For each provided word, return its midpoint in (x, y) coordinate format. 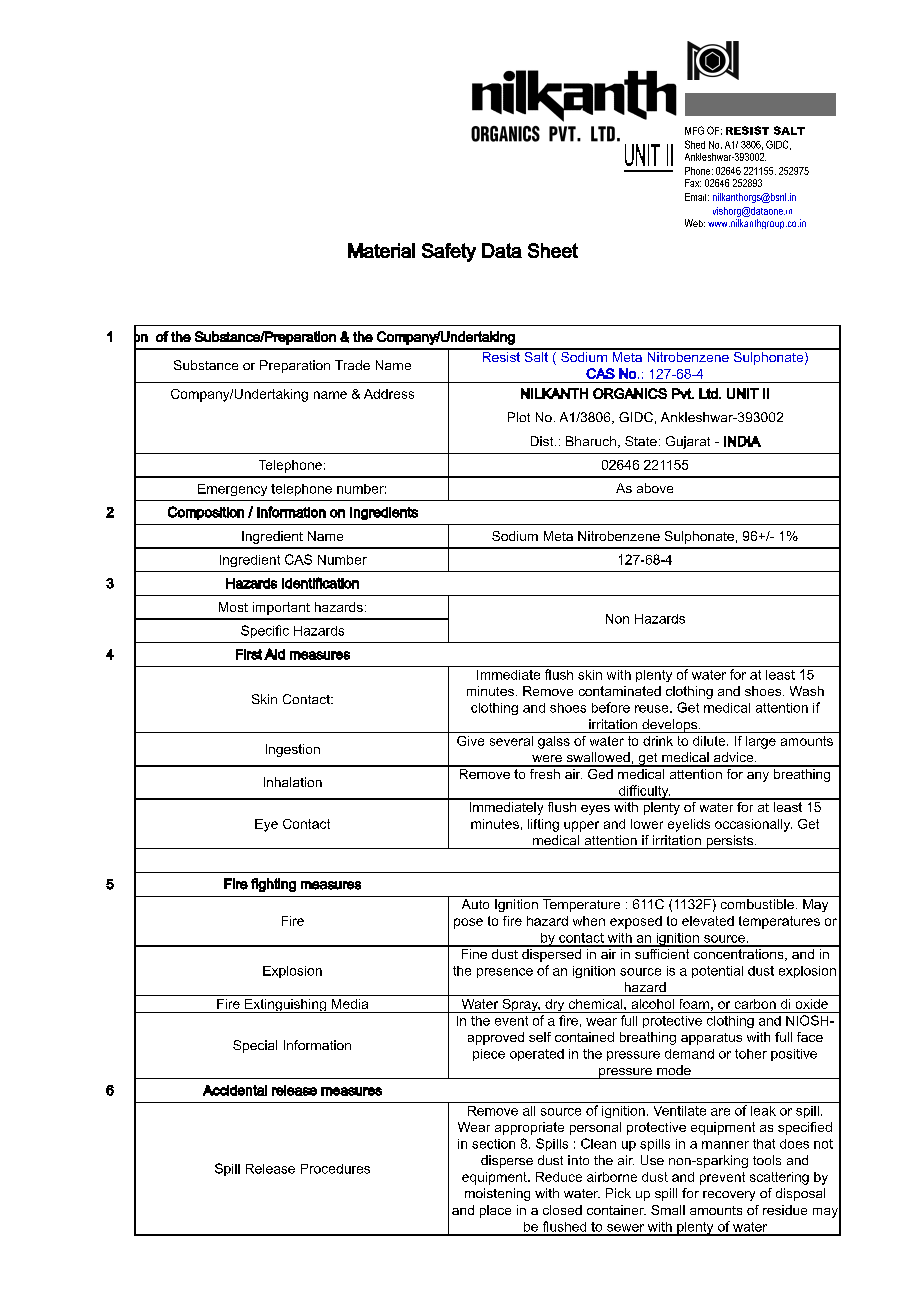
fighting (273, 885)
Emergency (232, 490)
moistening (497, 1194)
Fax (693, 183)
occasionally (753, 825)
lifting (543, 825)
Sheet (553, 250)
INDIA (742, 441)
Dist (543, 441)
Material (381, 250)
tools (767, 1160)
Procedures (335, 1169)
